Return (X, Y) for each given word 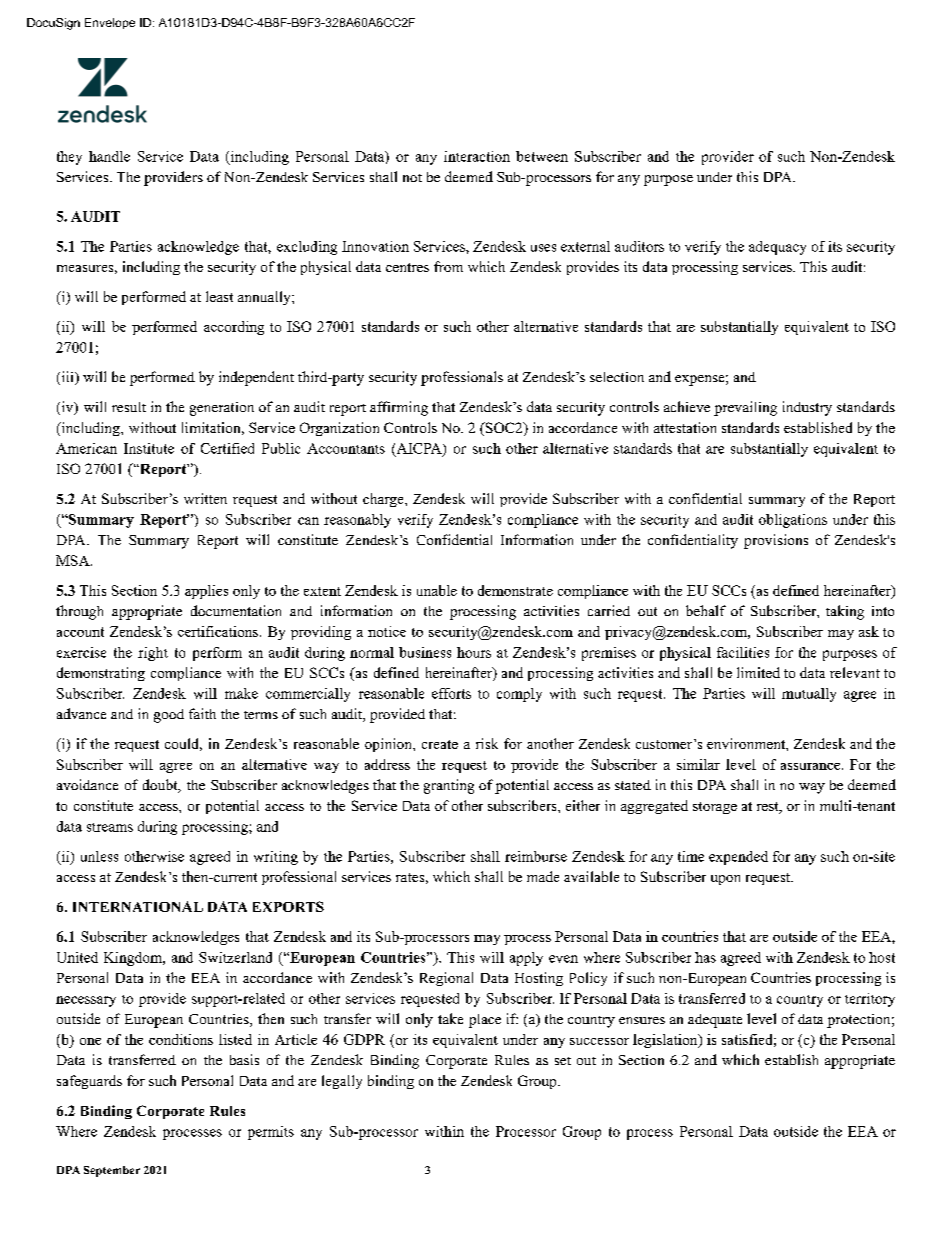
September (112, 1171)
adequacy (777, 248)
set (563, 1061)
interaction (477, 156)
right (153, 654)
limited (758, 672)
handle (109, 156)
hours (474, 652)
